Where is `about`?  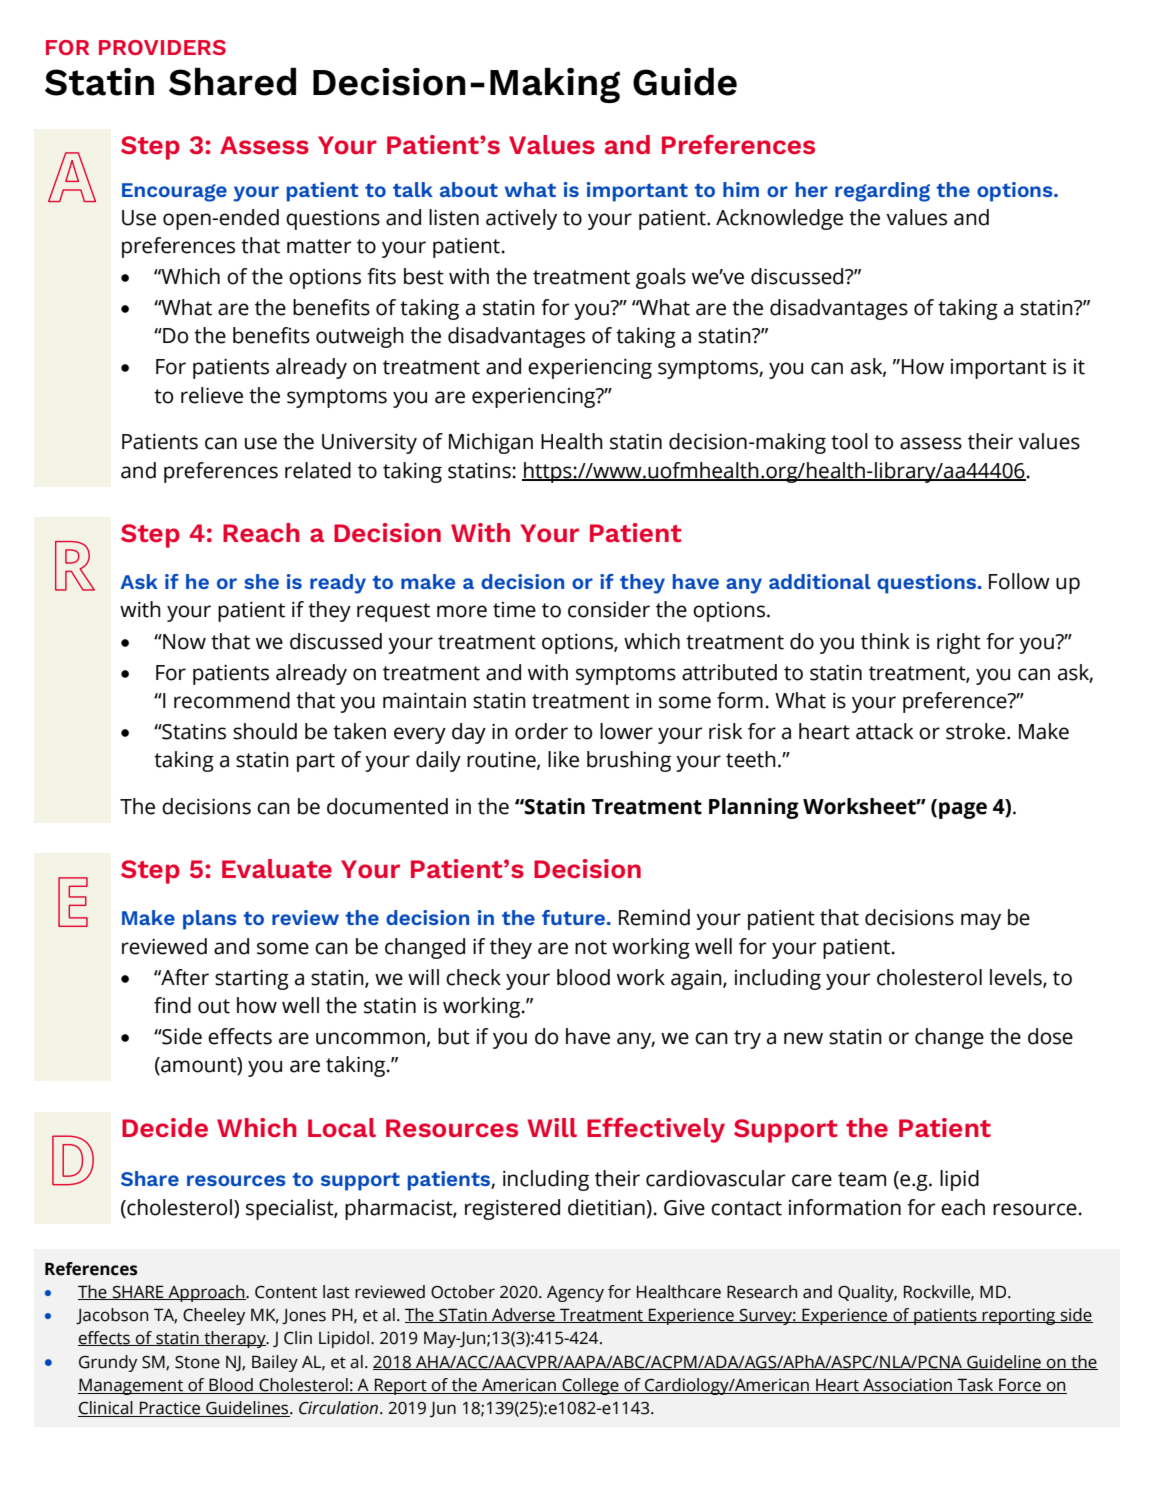
about is located at coordinates (469, 189).
